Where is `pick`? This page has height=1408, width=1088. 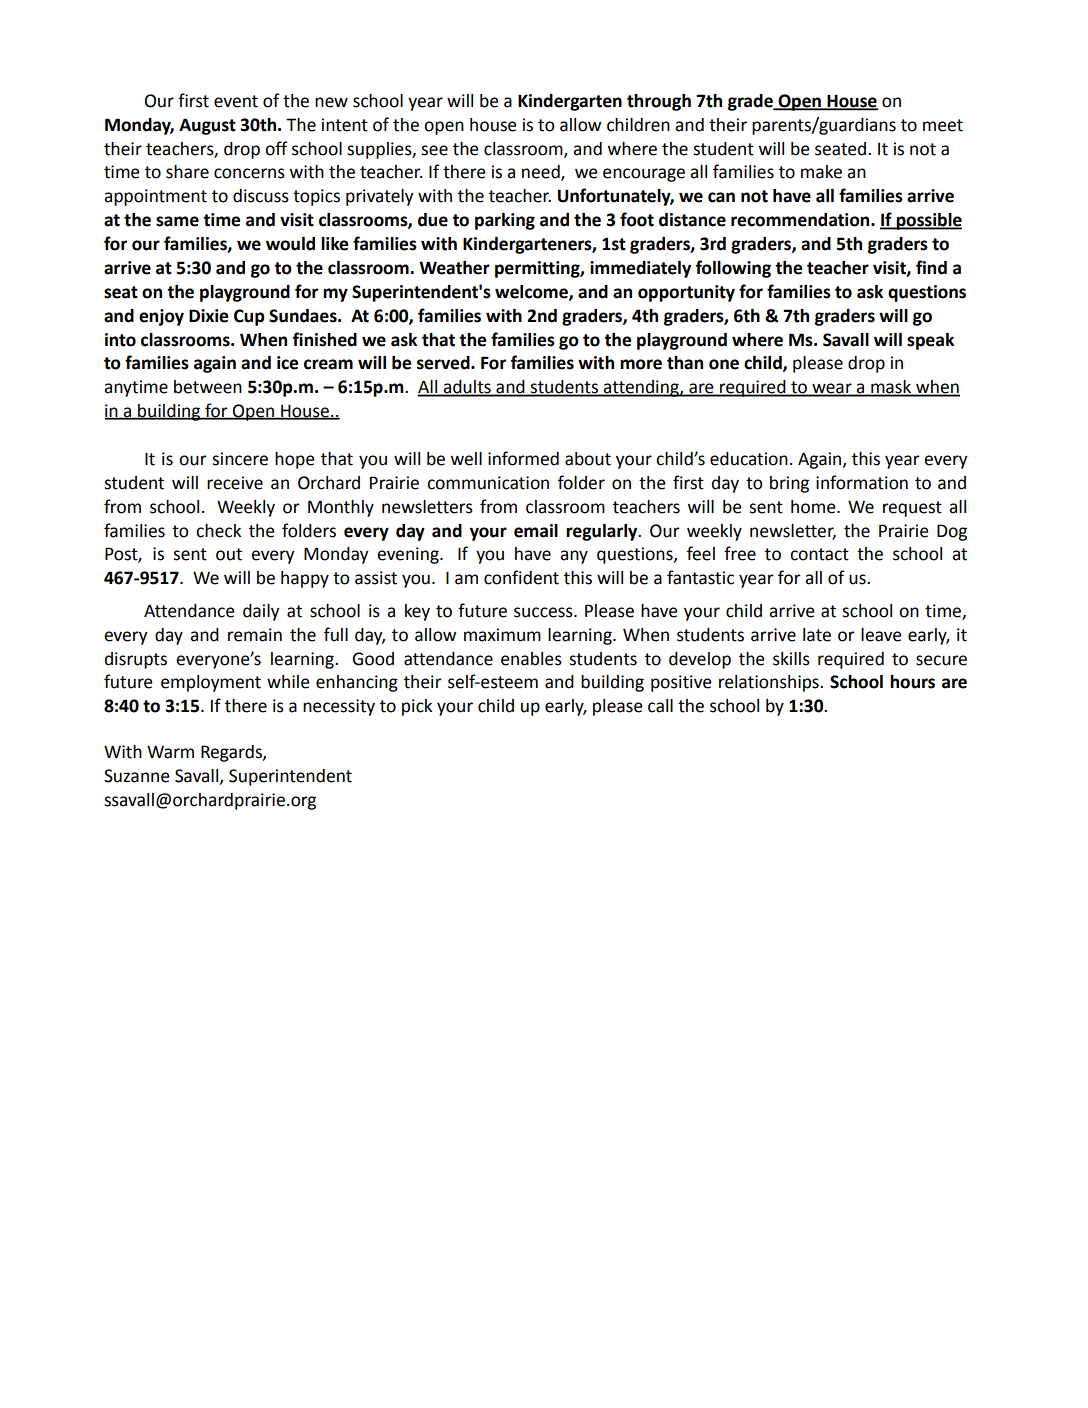 pick is located at coordinates (417, 707).
